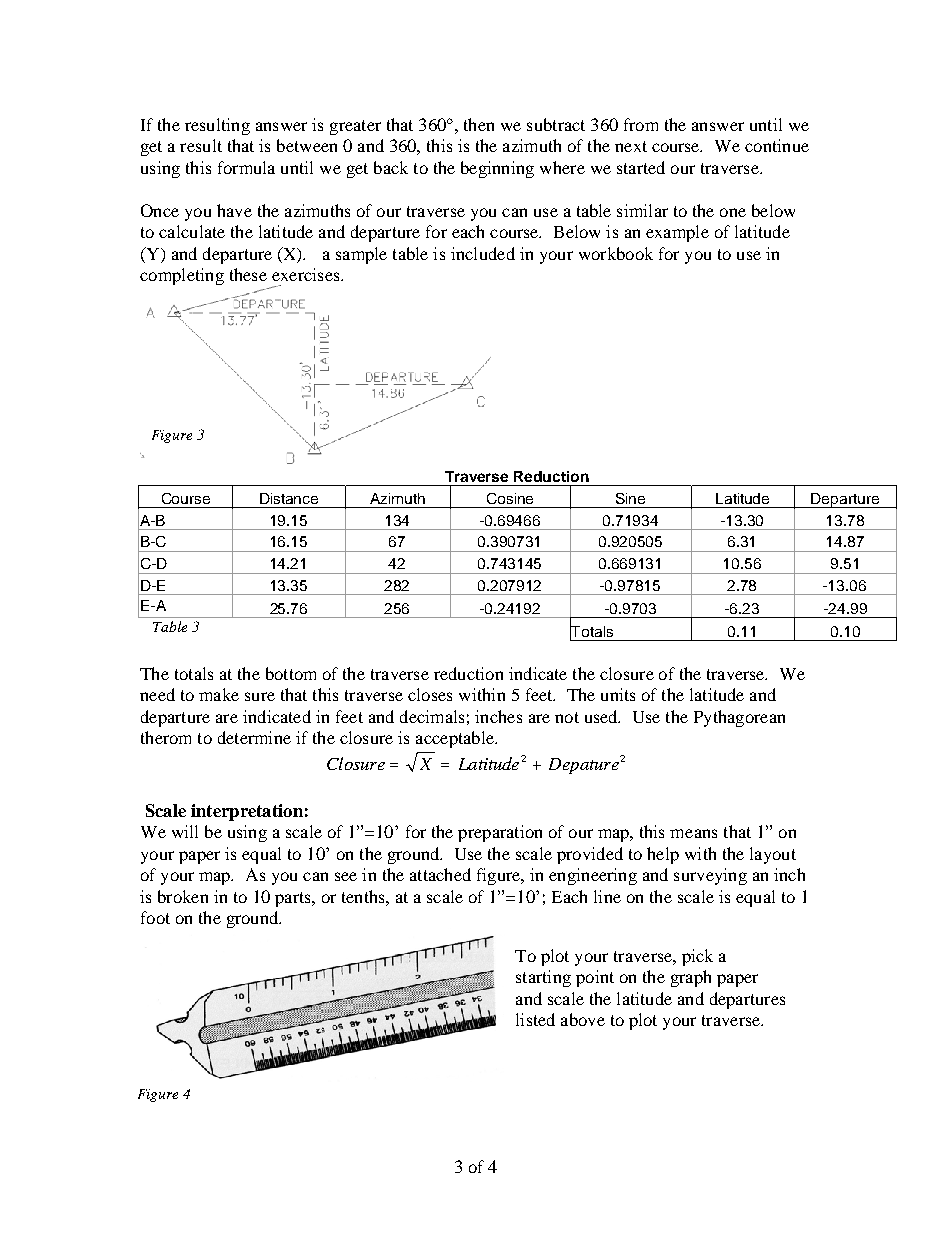 This screenshot has width=952, height=1233. What do you see at coordinates (535, 1019) in the screenshot?
I see `listed` at bounding box center [535, 1019].
